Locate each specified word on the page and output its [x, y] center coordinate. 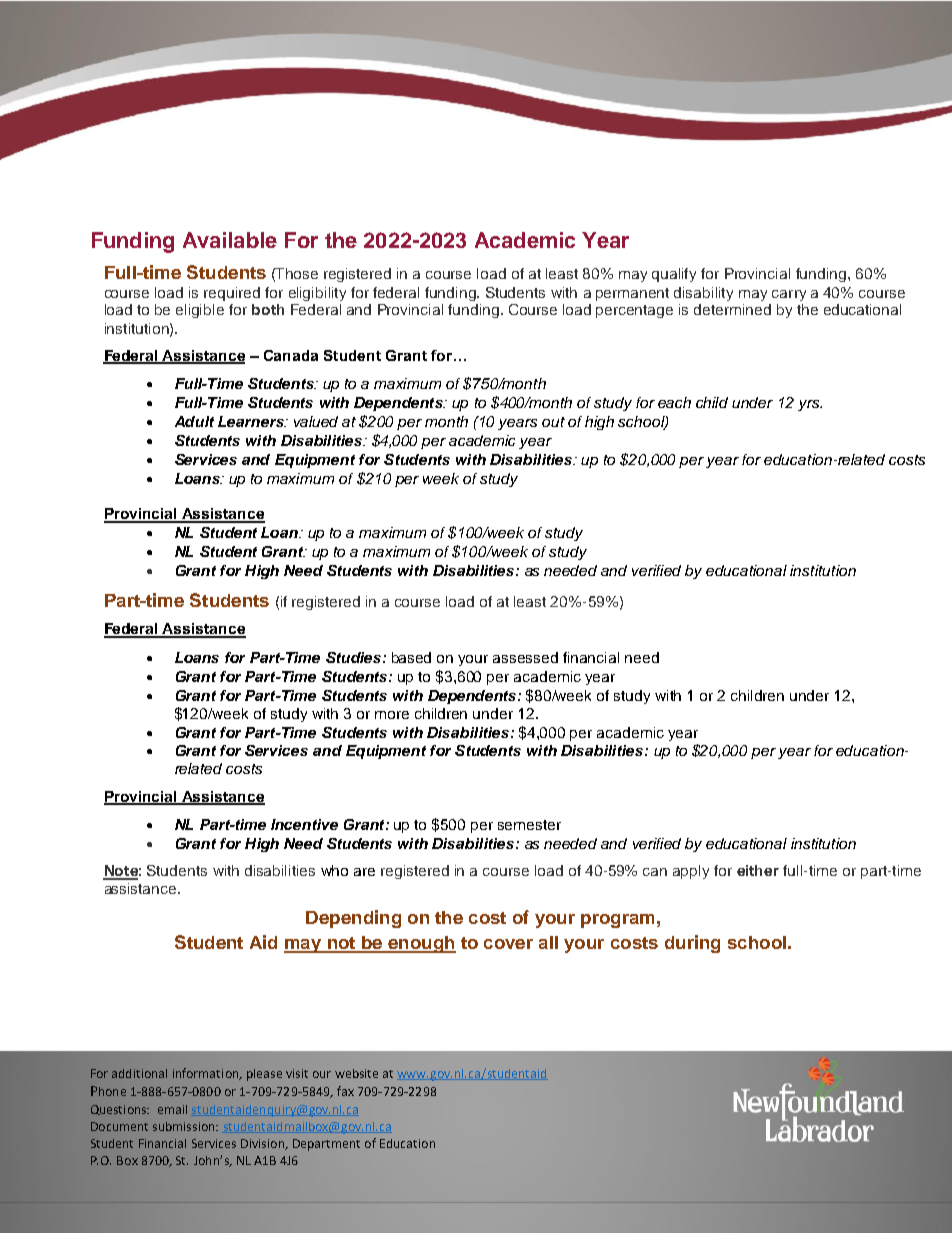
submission [185, 1126]
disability [703, 294]
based [411, 657]
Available [230, 240]
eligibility [317, 294]
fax [345, 1091]
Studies [355, 657]
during [692, 944]
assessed [525, 657]
